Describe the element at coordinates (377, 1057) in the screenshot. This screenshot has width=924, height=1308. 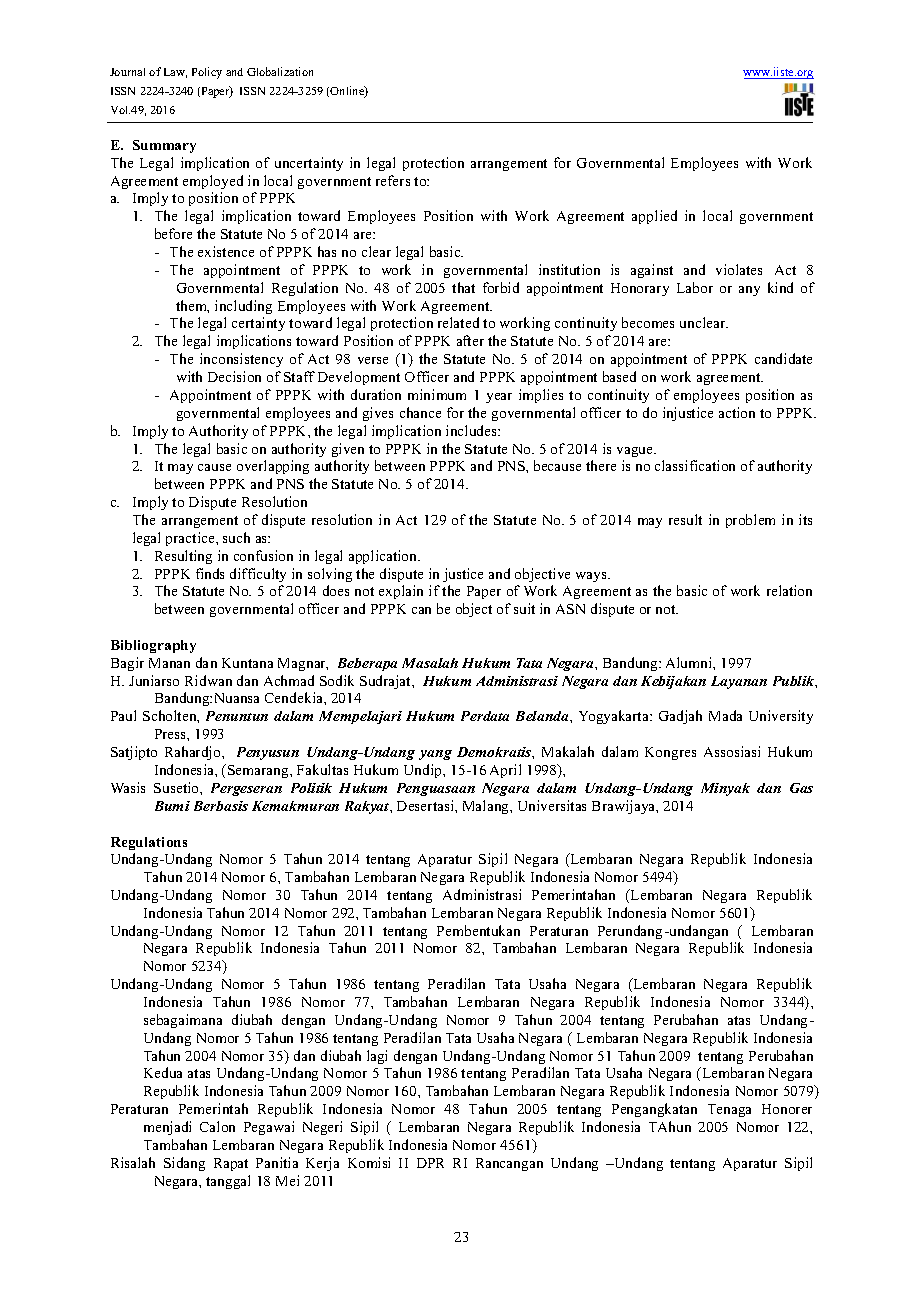
I see `lagi` at that location.
